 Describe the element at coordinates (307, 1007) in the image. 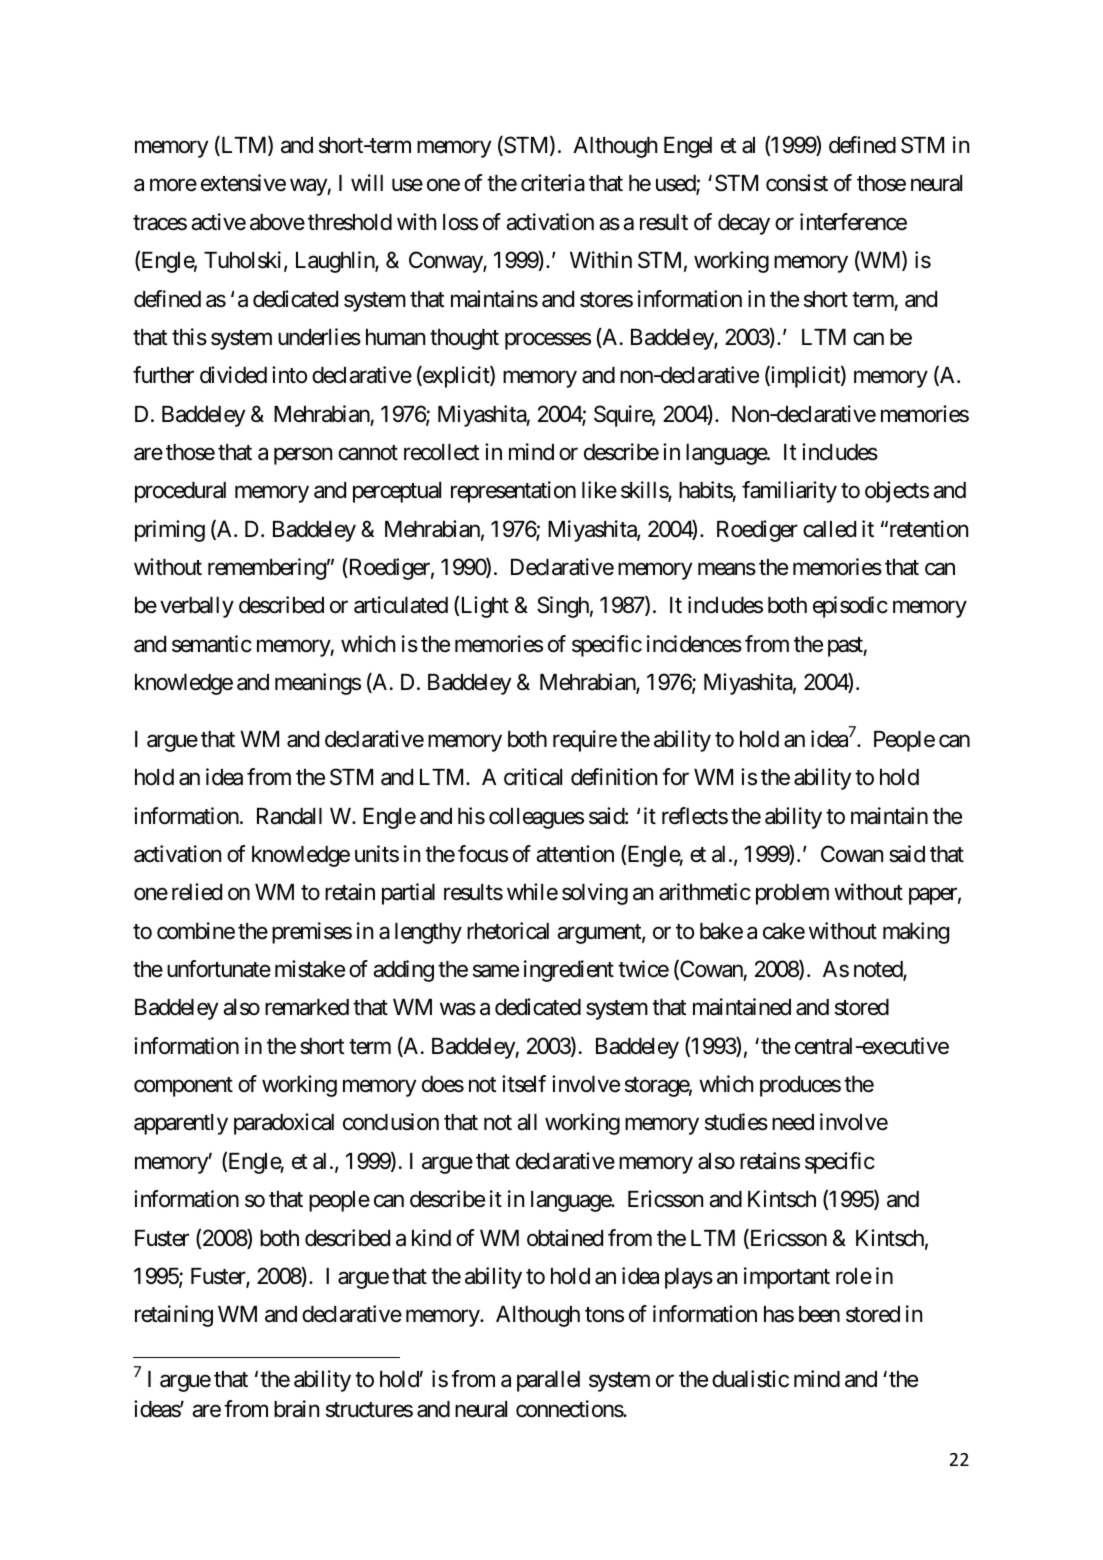

I see `remarked` at that location.
